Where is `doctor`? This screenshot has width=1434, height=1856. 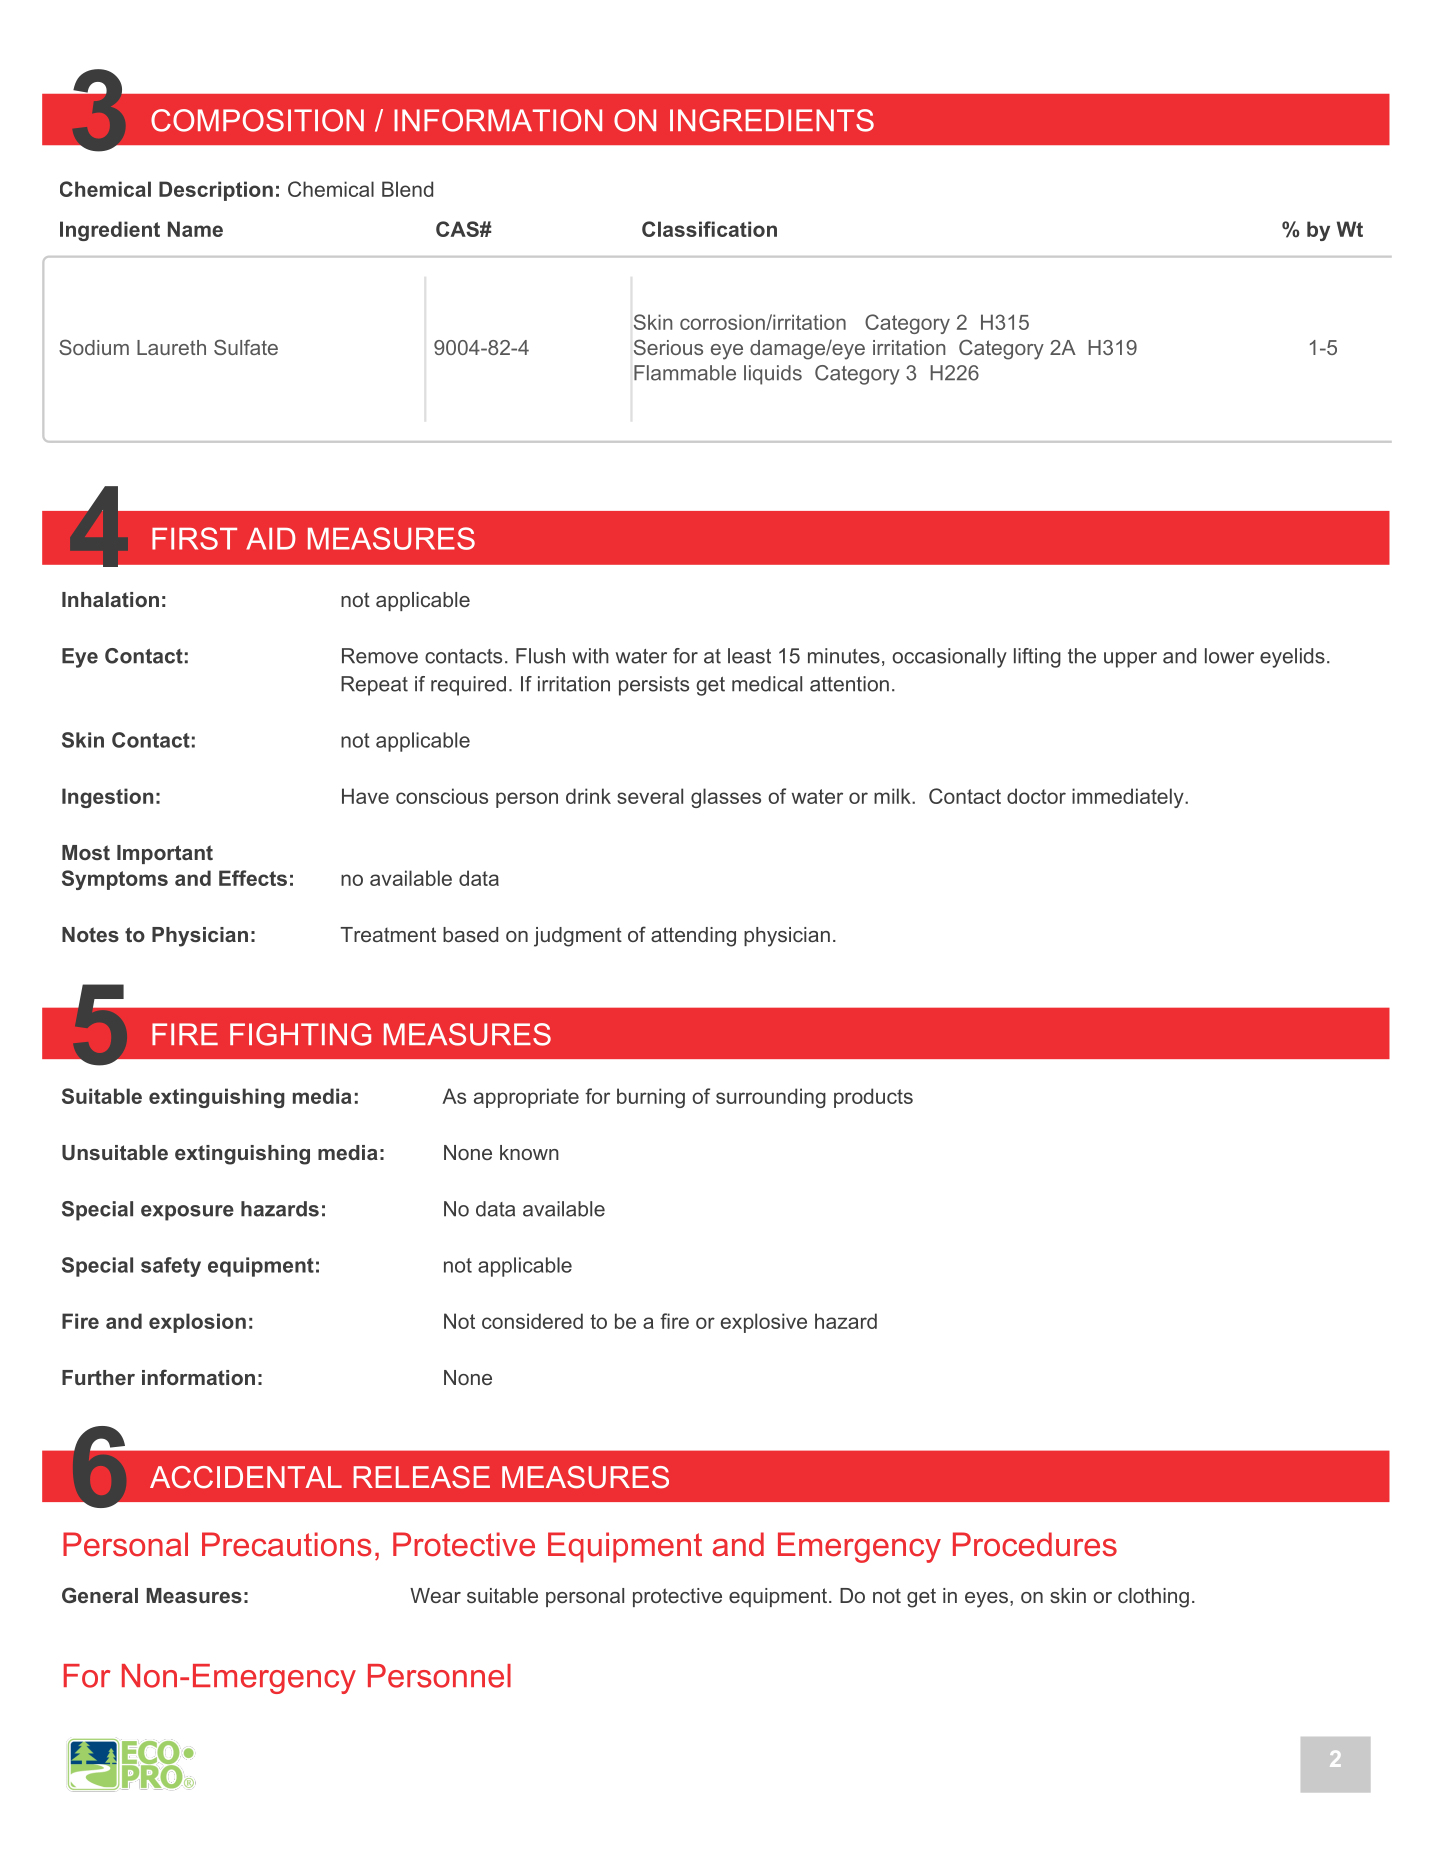 doctor is located at coordinates (1036, 796).
